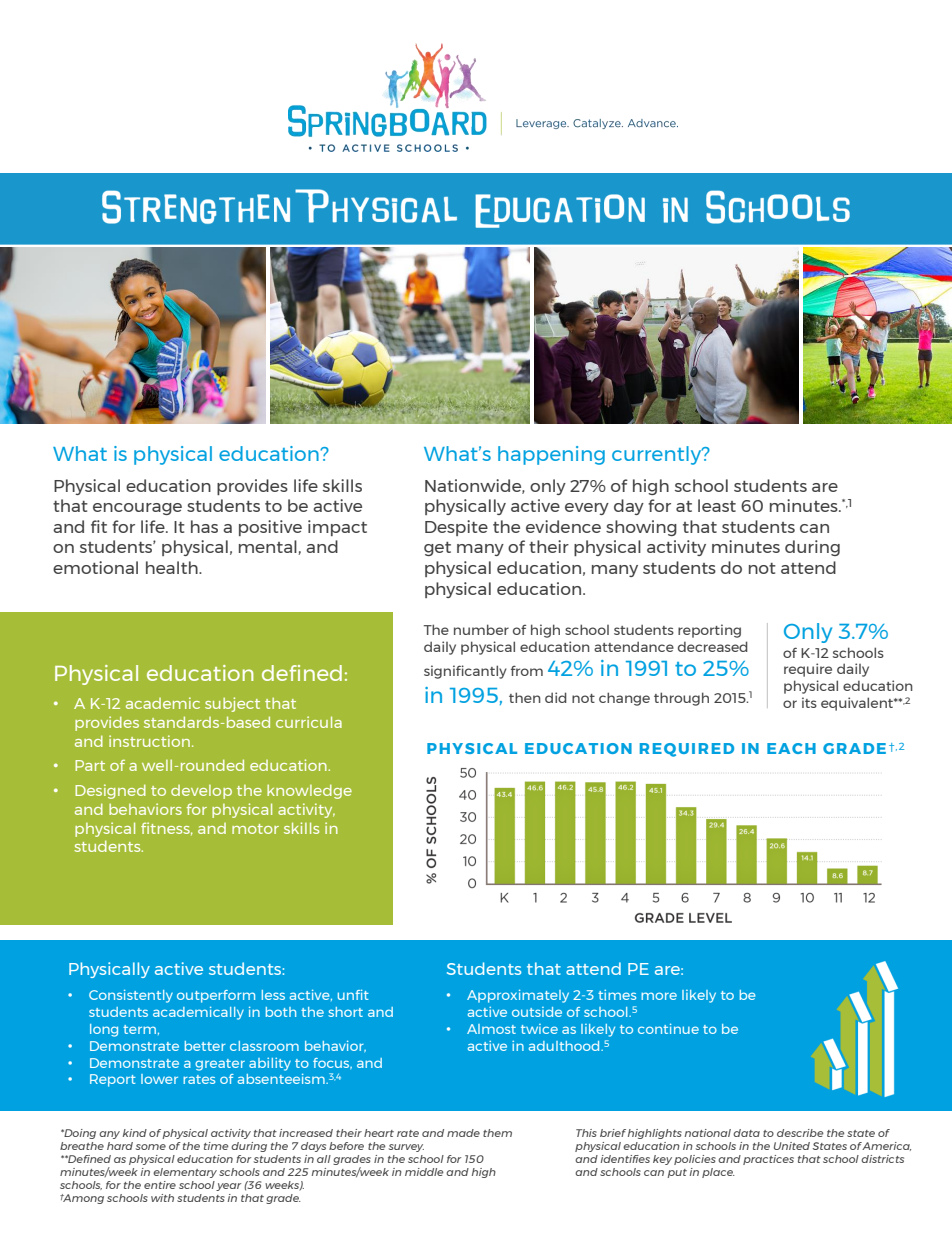 Image resolution: width=952 pixels, height=1233 pixels. I want to click on least, so click(717, 505).
